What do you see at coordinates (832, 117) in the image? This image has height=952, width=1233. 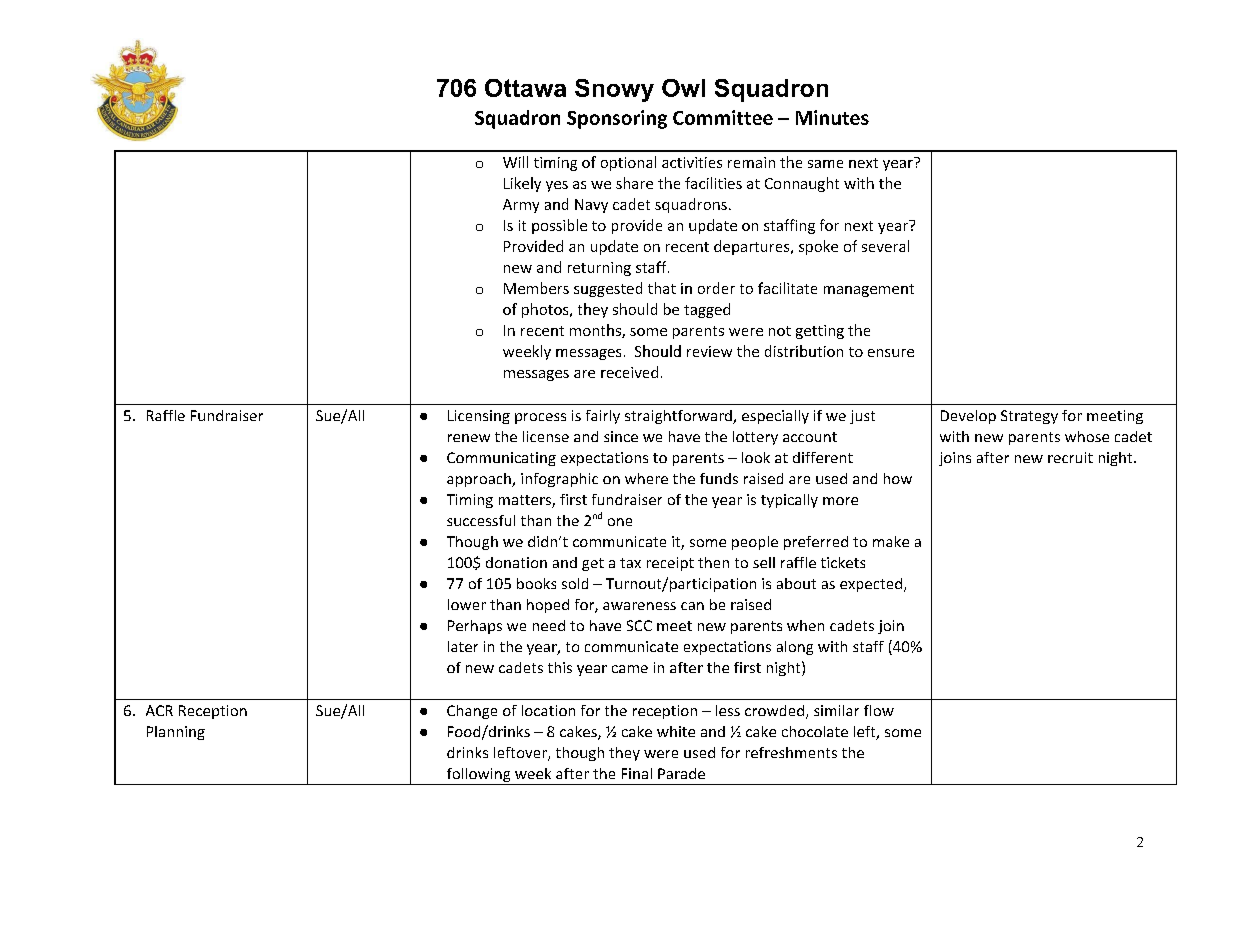 I see `Minutes` at bounding box center [832, 117].
